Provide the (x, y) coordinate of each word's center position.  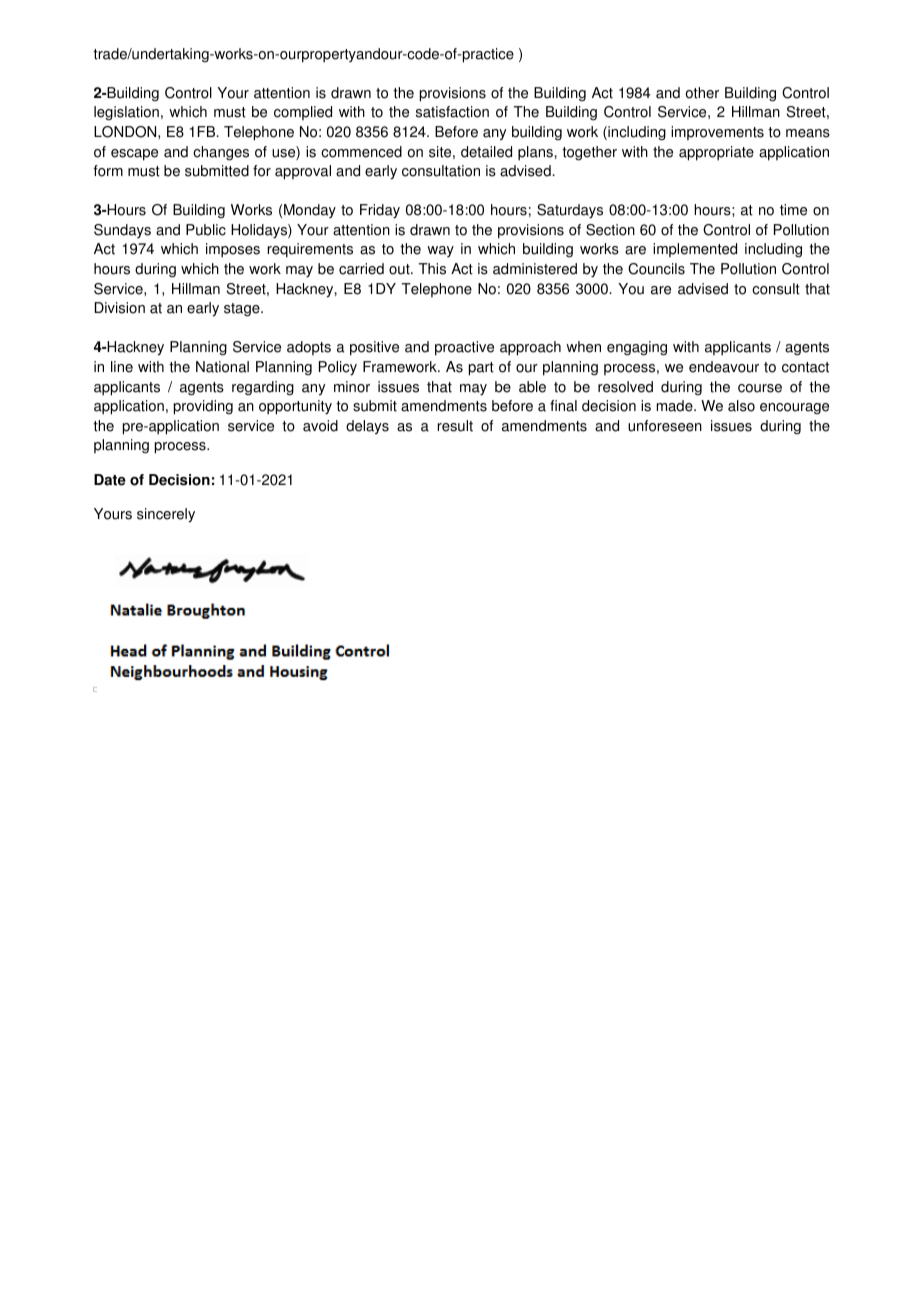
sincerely (166, 515)
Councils (656, 269)
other (702, 93)
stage (243, 310)
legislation (126, 113)
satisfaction (452, 112)
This (432, 269)
